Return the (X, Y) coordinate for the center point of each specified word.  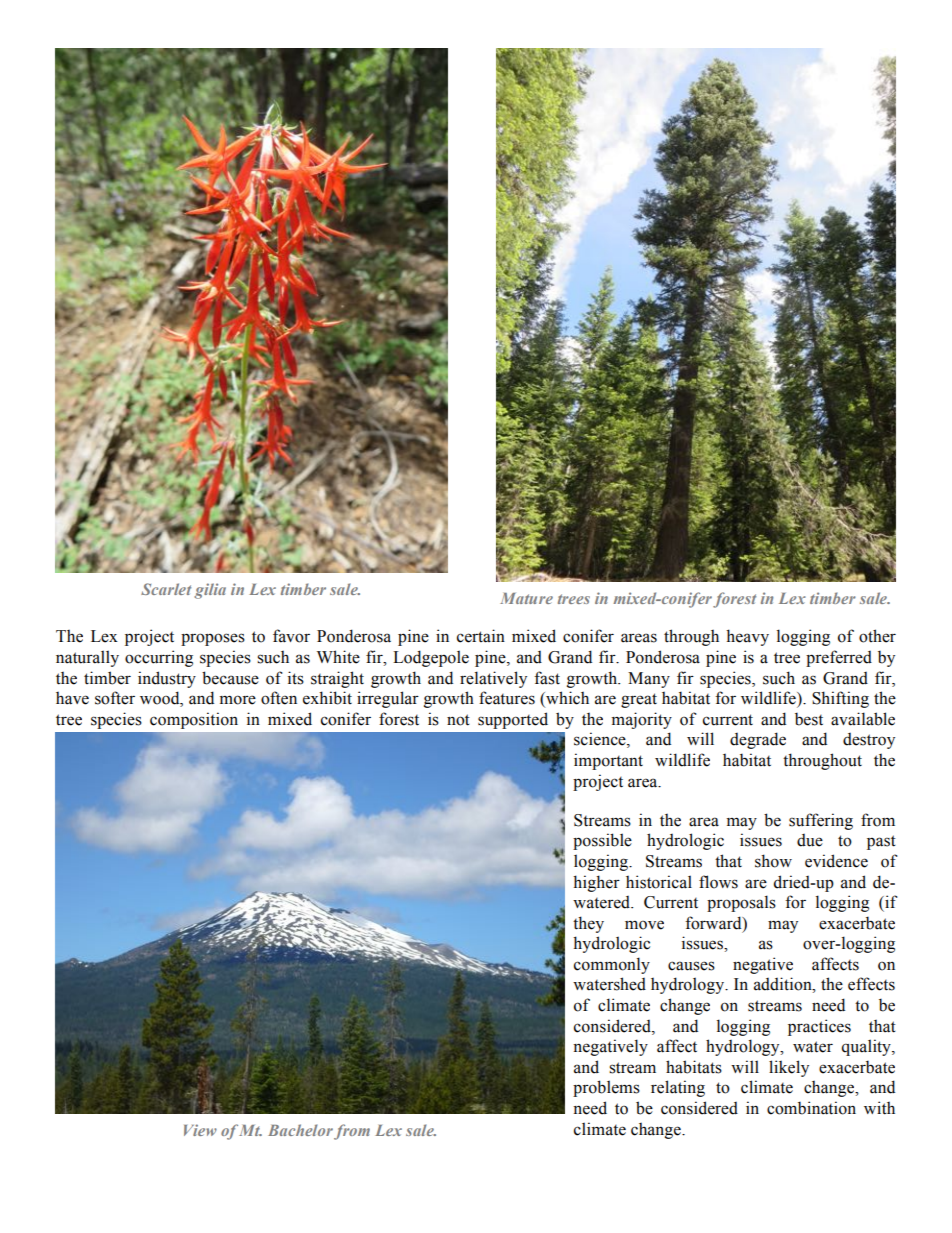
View (200, 1130)
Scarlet (166, 589)
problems (606, 1088)
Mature (526, 598)
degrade (758, 740)
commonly (612, 965)
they (588, 924)
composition (194, 720)
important (608, 761)
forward (714, 923)
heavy (747, 637)
